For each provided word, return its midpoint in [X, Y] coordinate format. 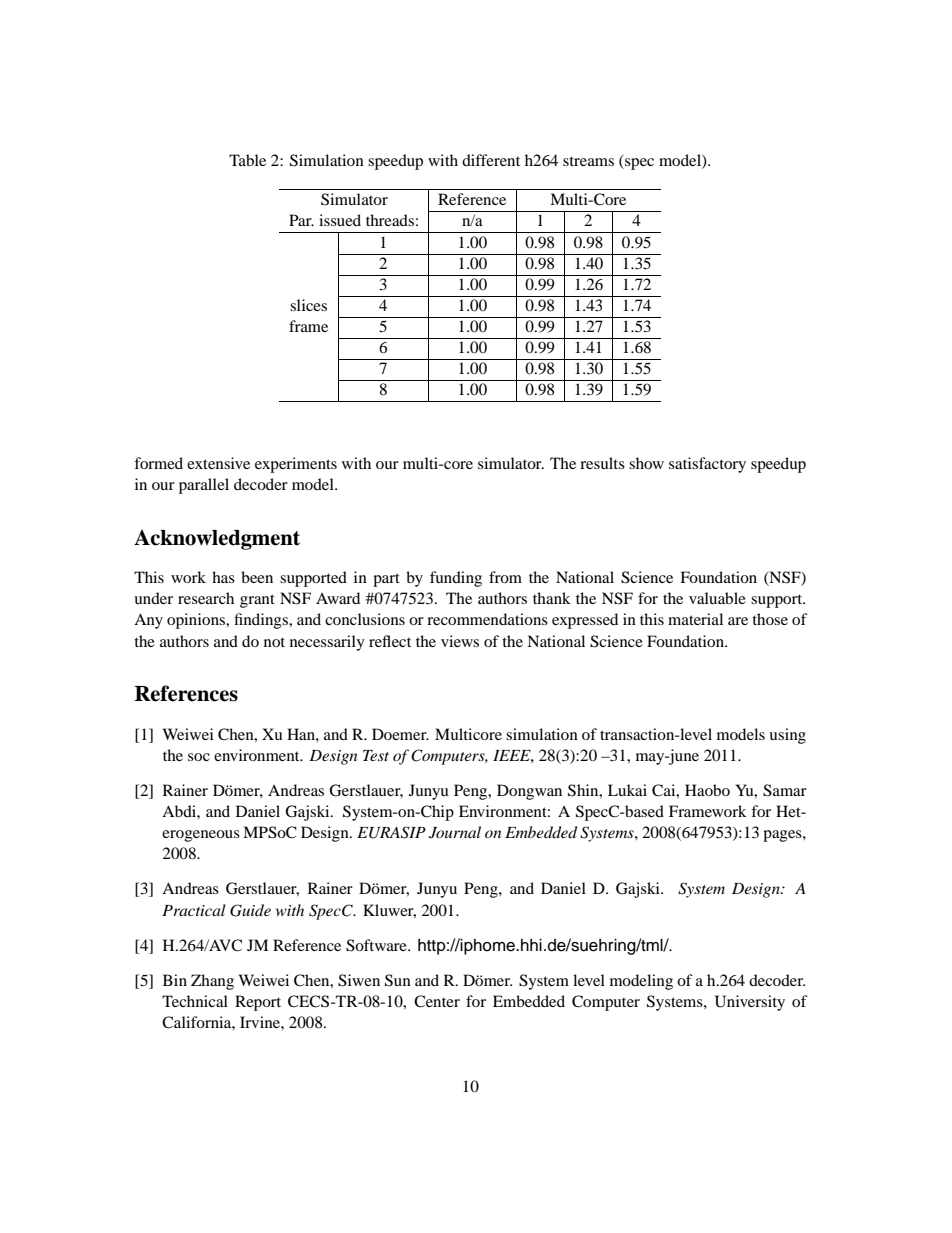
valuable [717, 598]
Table [247, 160]
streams [588, 161]
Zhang [212, 982]
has [223, 577]
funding [456, 579]
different [491, 160]
